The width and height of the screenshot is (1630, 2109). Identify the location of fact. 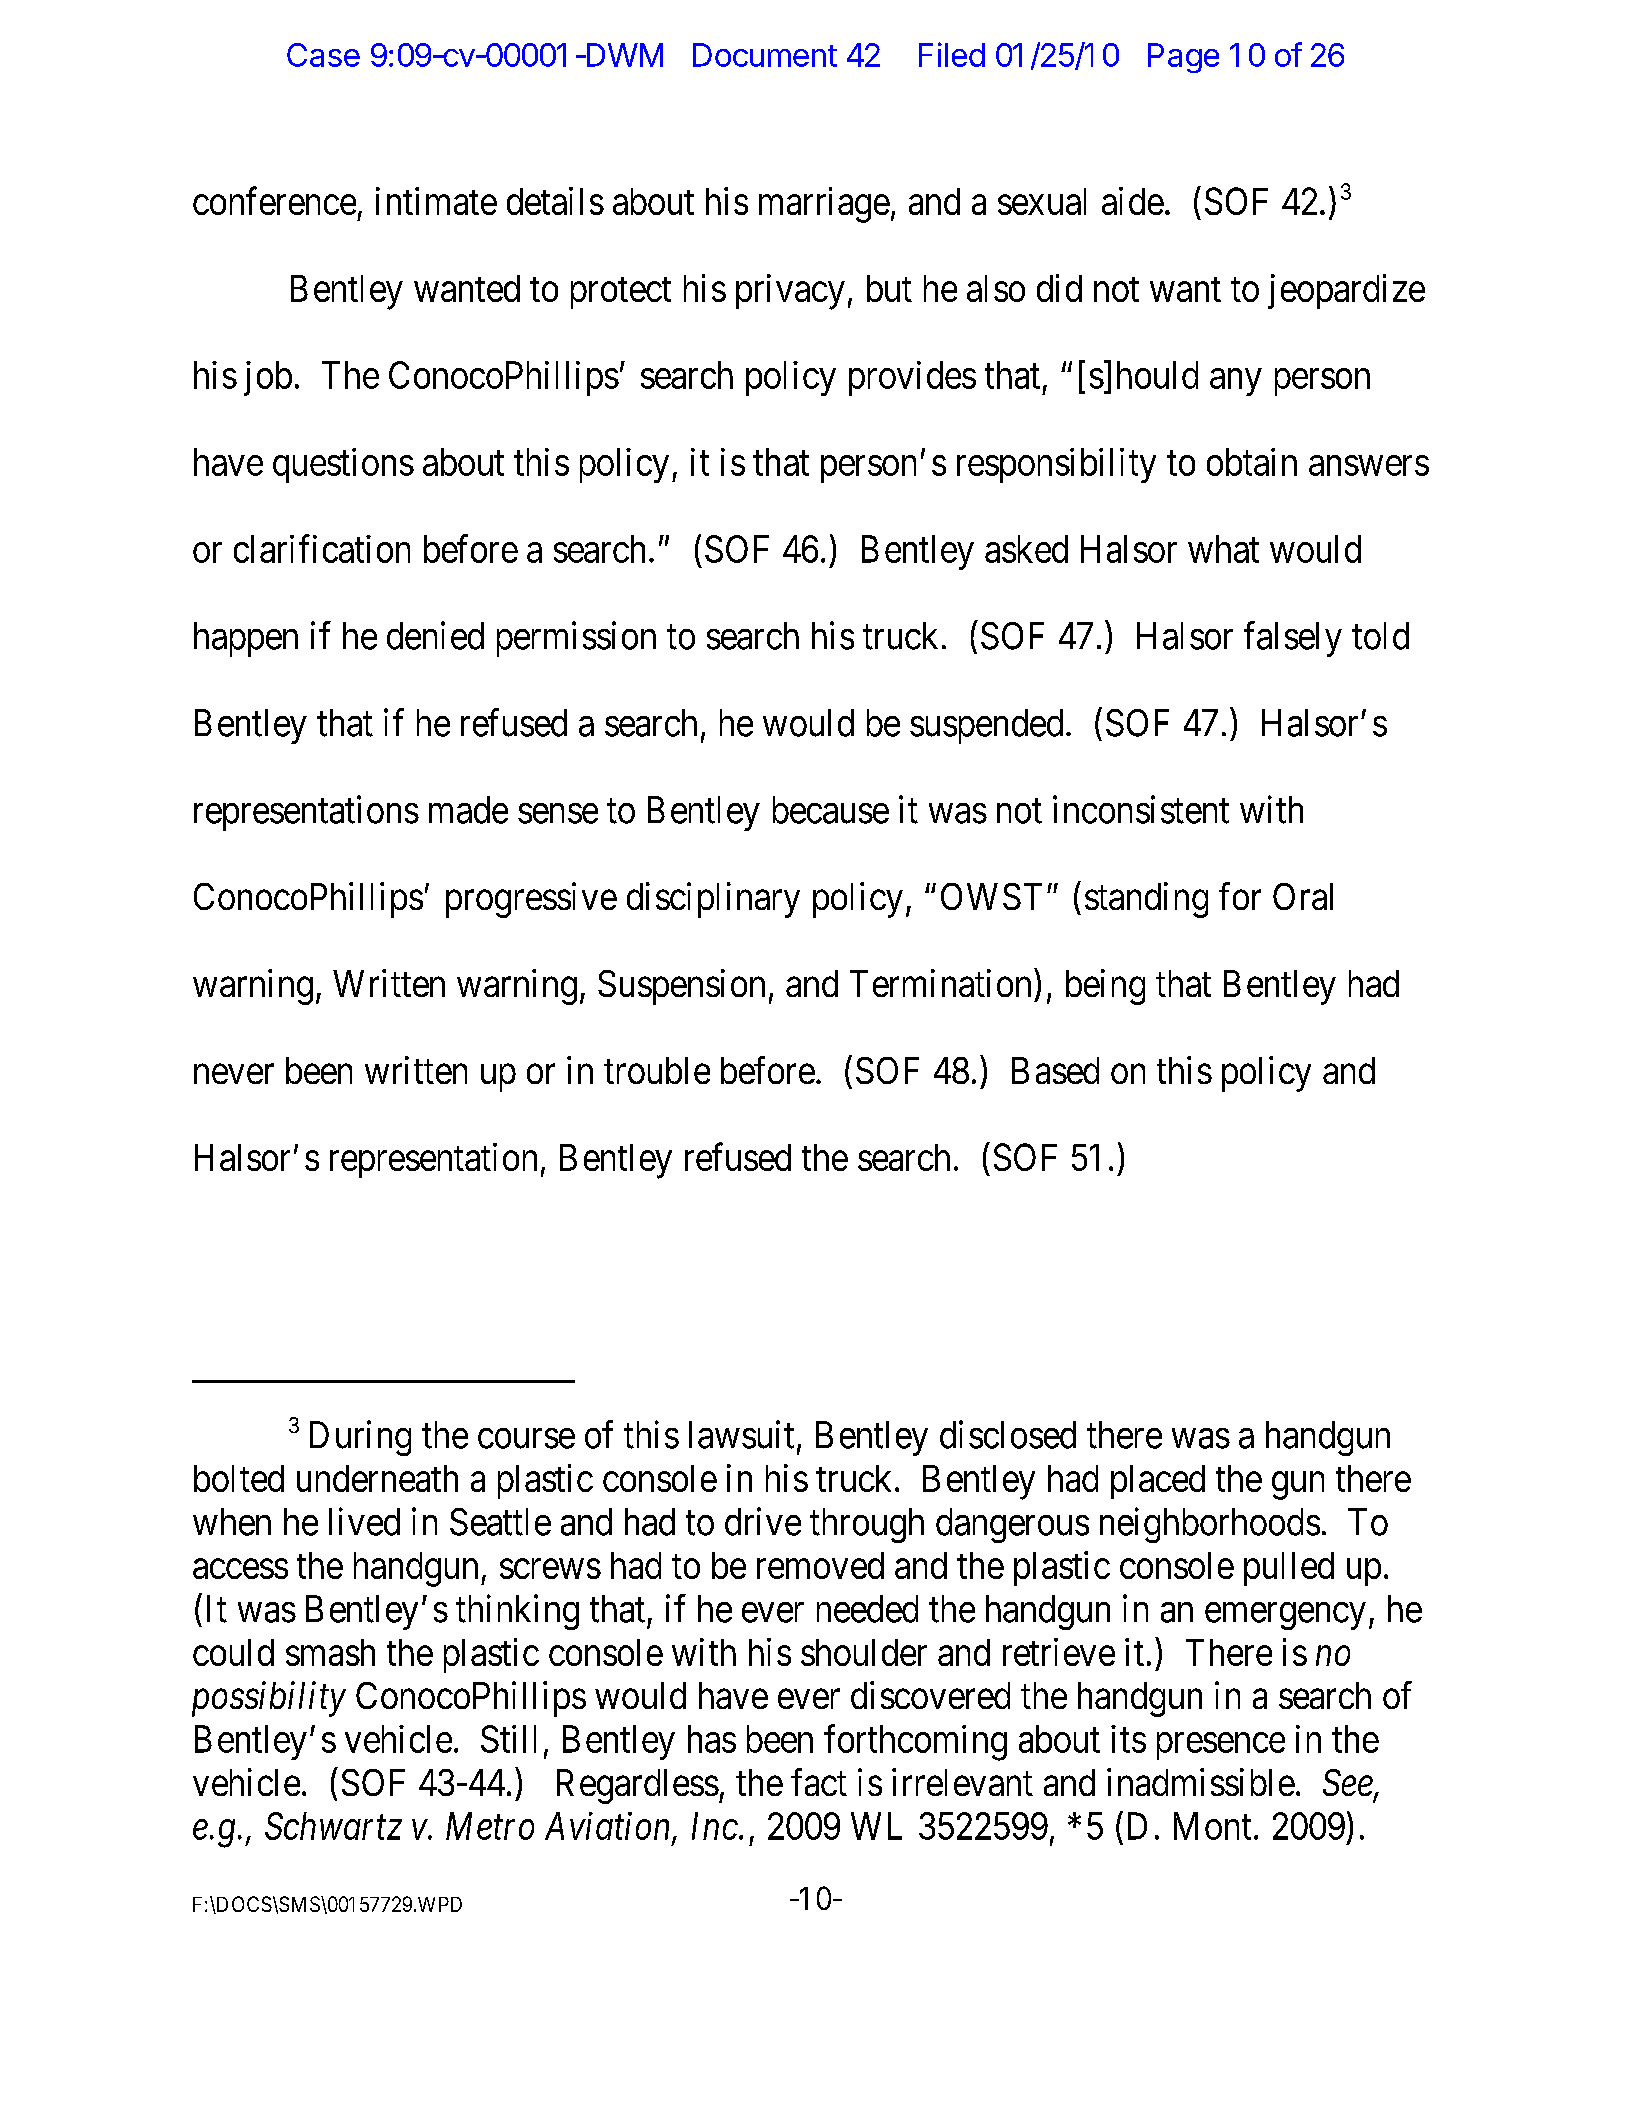
(819, 1782).
